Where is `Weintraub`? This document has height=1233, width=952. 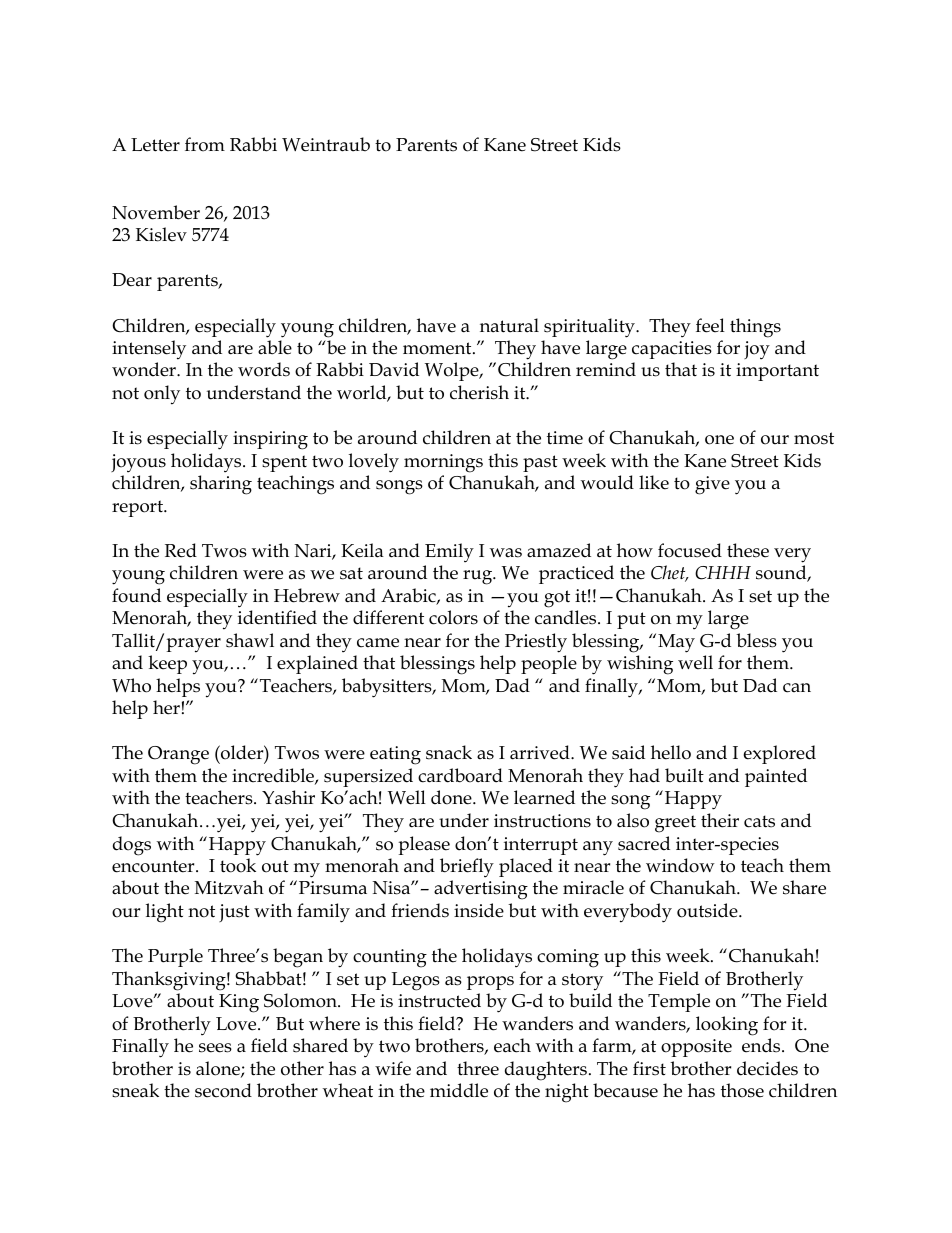 Weintraub is located at coordinates (326, 144).
